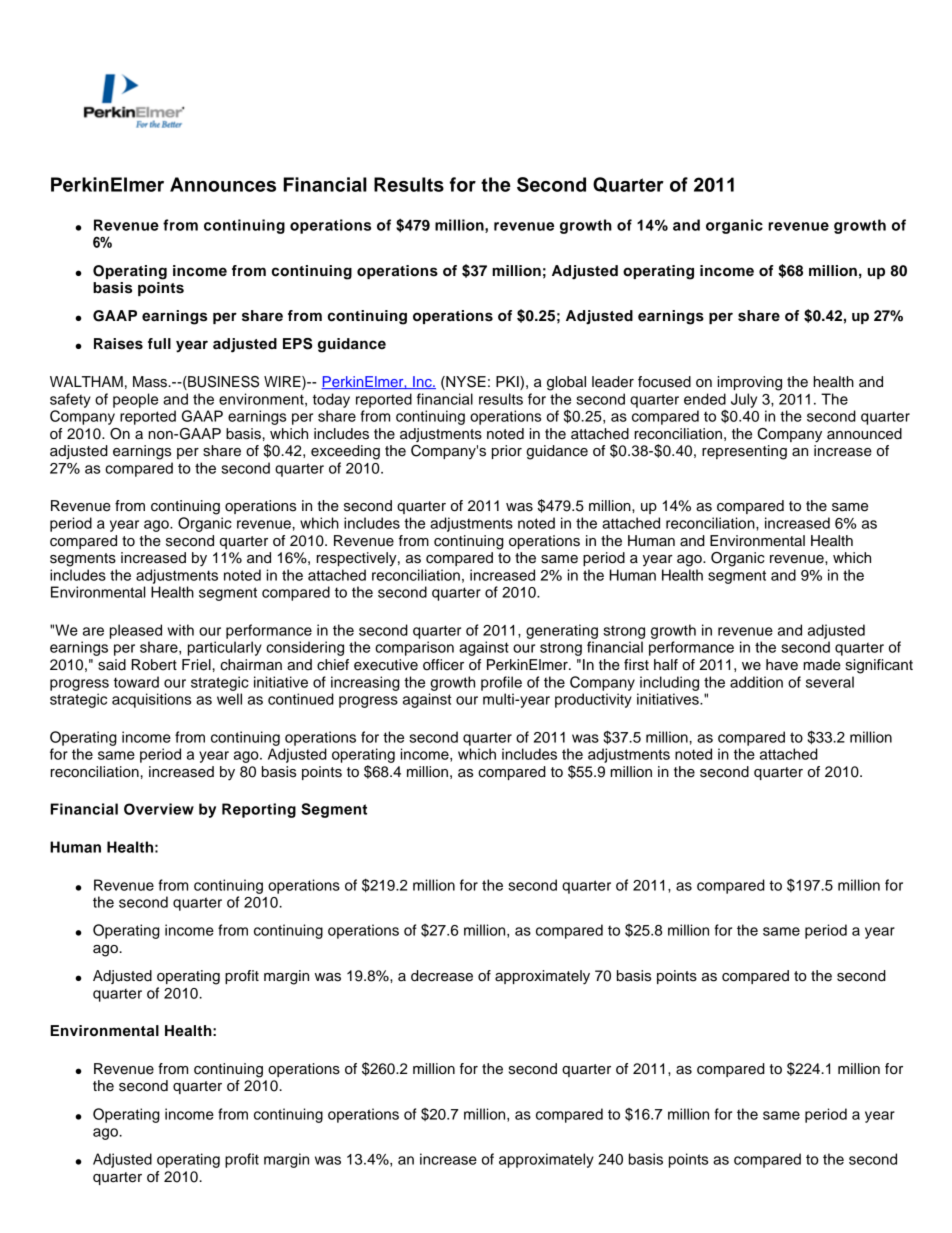 Image resolution: width=952 pixels, height=1233 pixels. Describe the element at coordinates (297, 344) in the image. I see `EPS` at that location.
